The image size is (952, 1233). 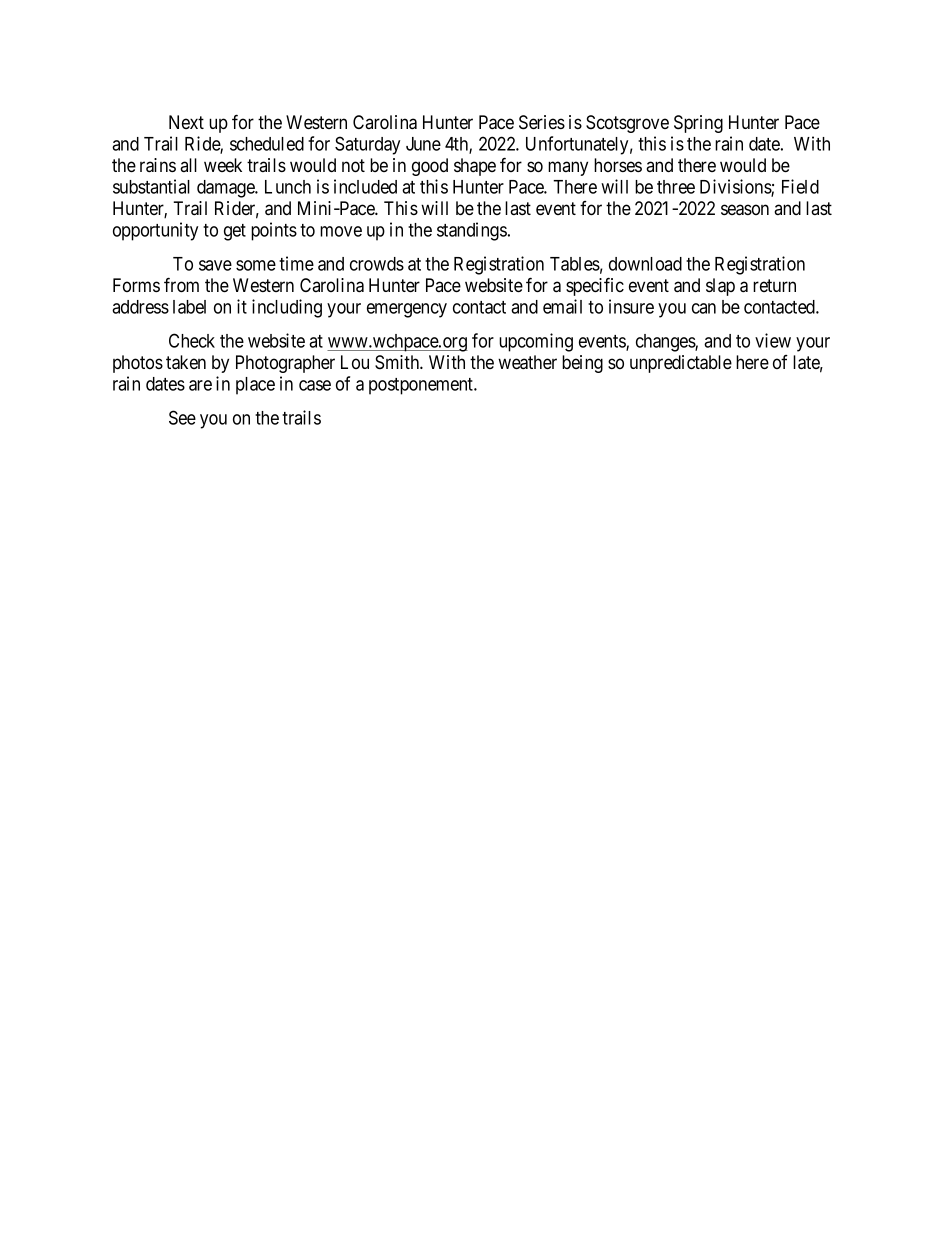 What do you see at coordinates (536, 342) in the screenshot?
I see `upcoming` at bounding box center [536, 342].
